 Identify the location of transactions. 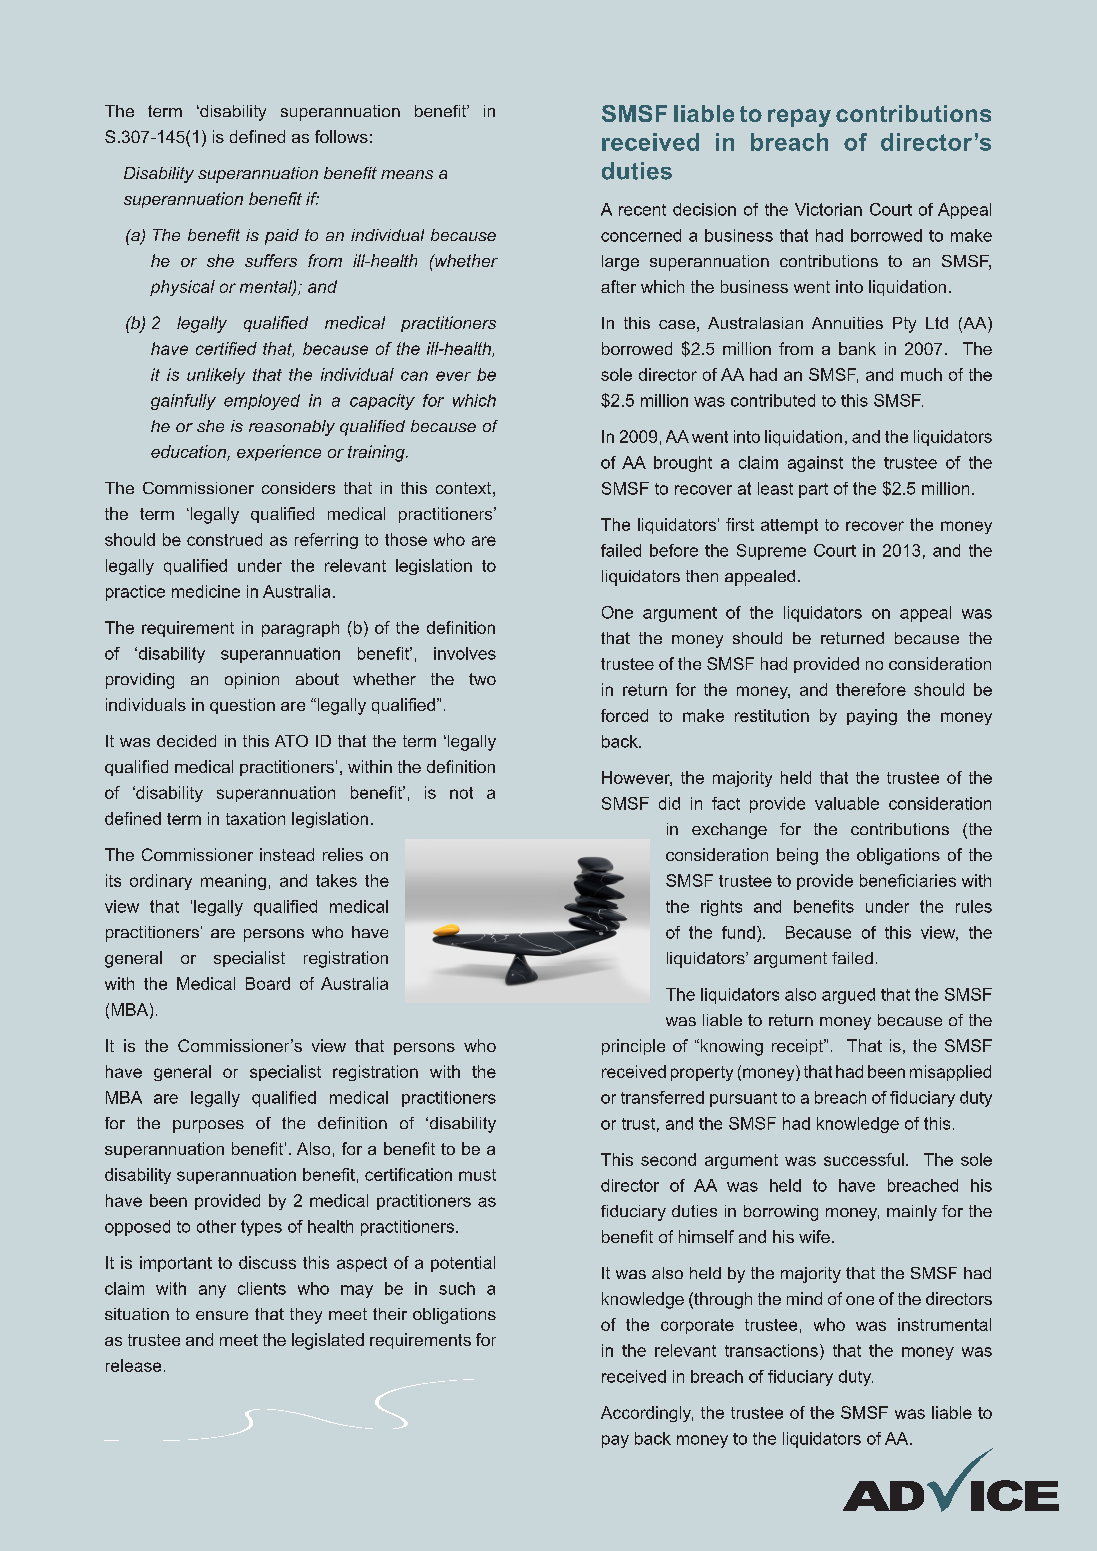
(771, 1350).
